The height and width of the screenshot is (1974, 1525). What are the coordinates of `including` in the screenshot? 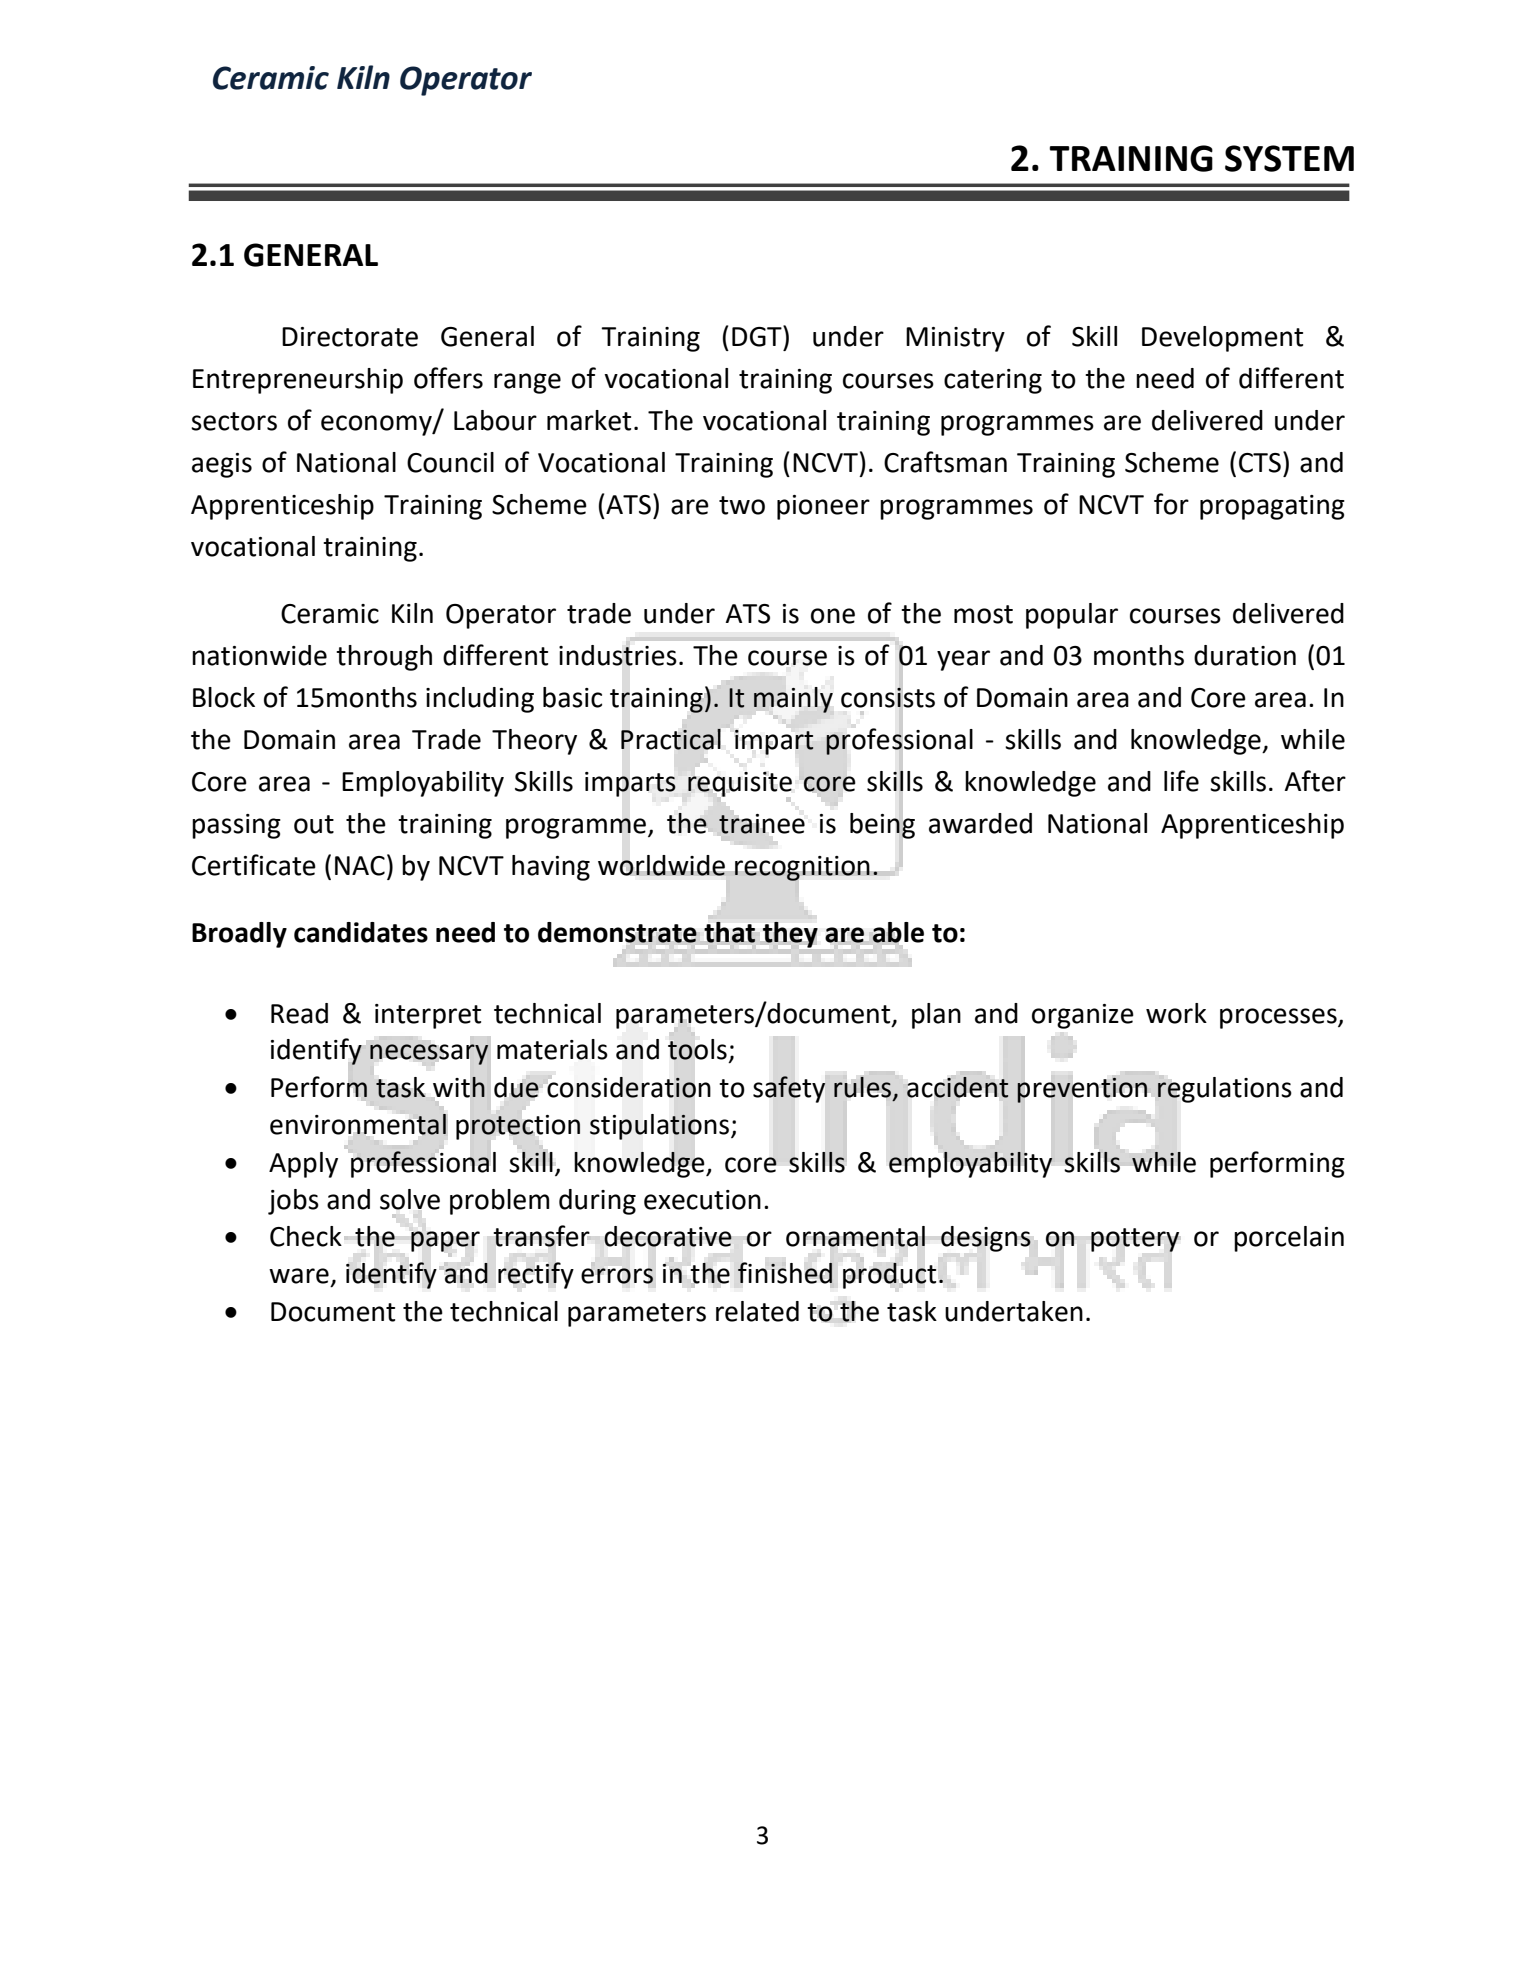 It's located at (480, 700).
